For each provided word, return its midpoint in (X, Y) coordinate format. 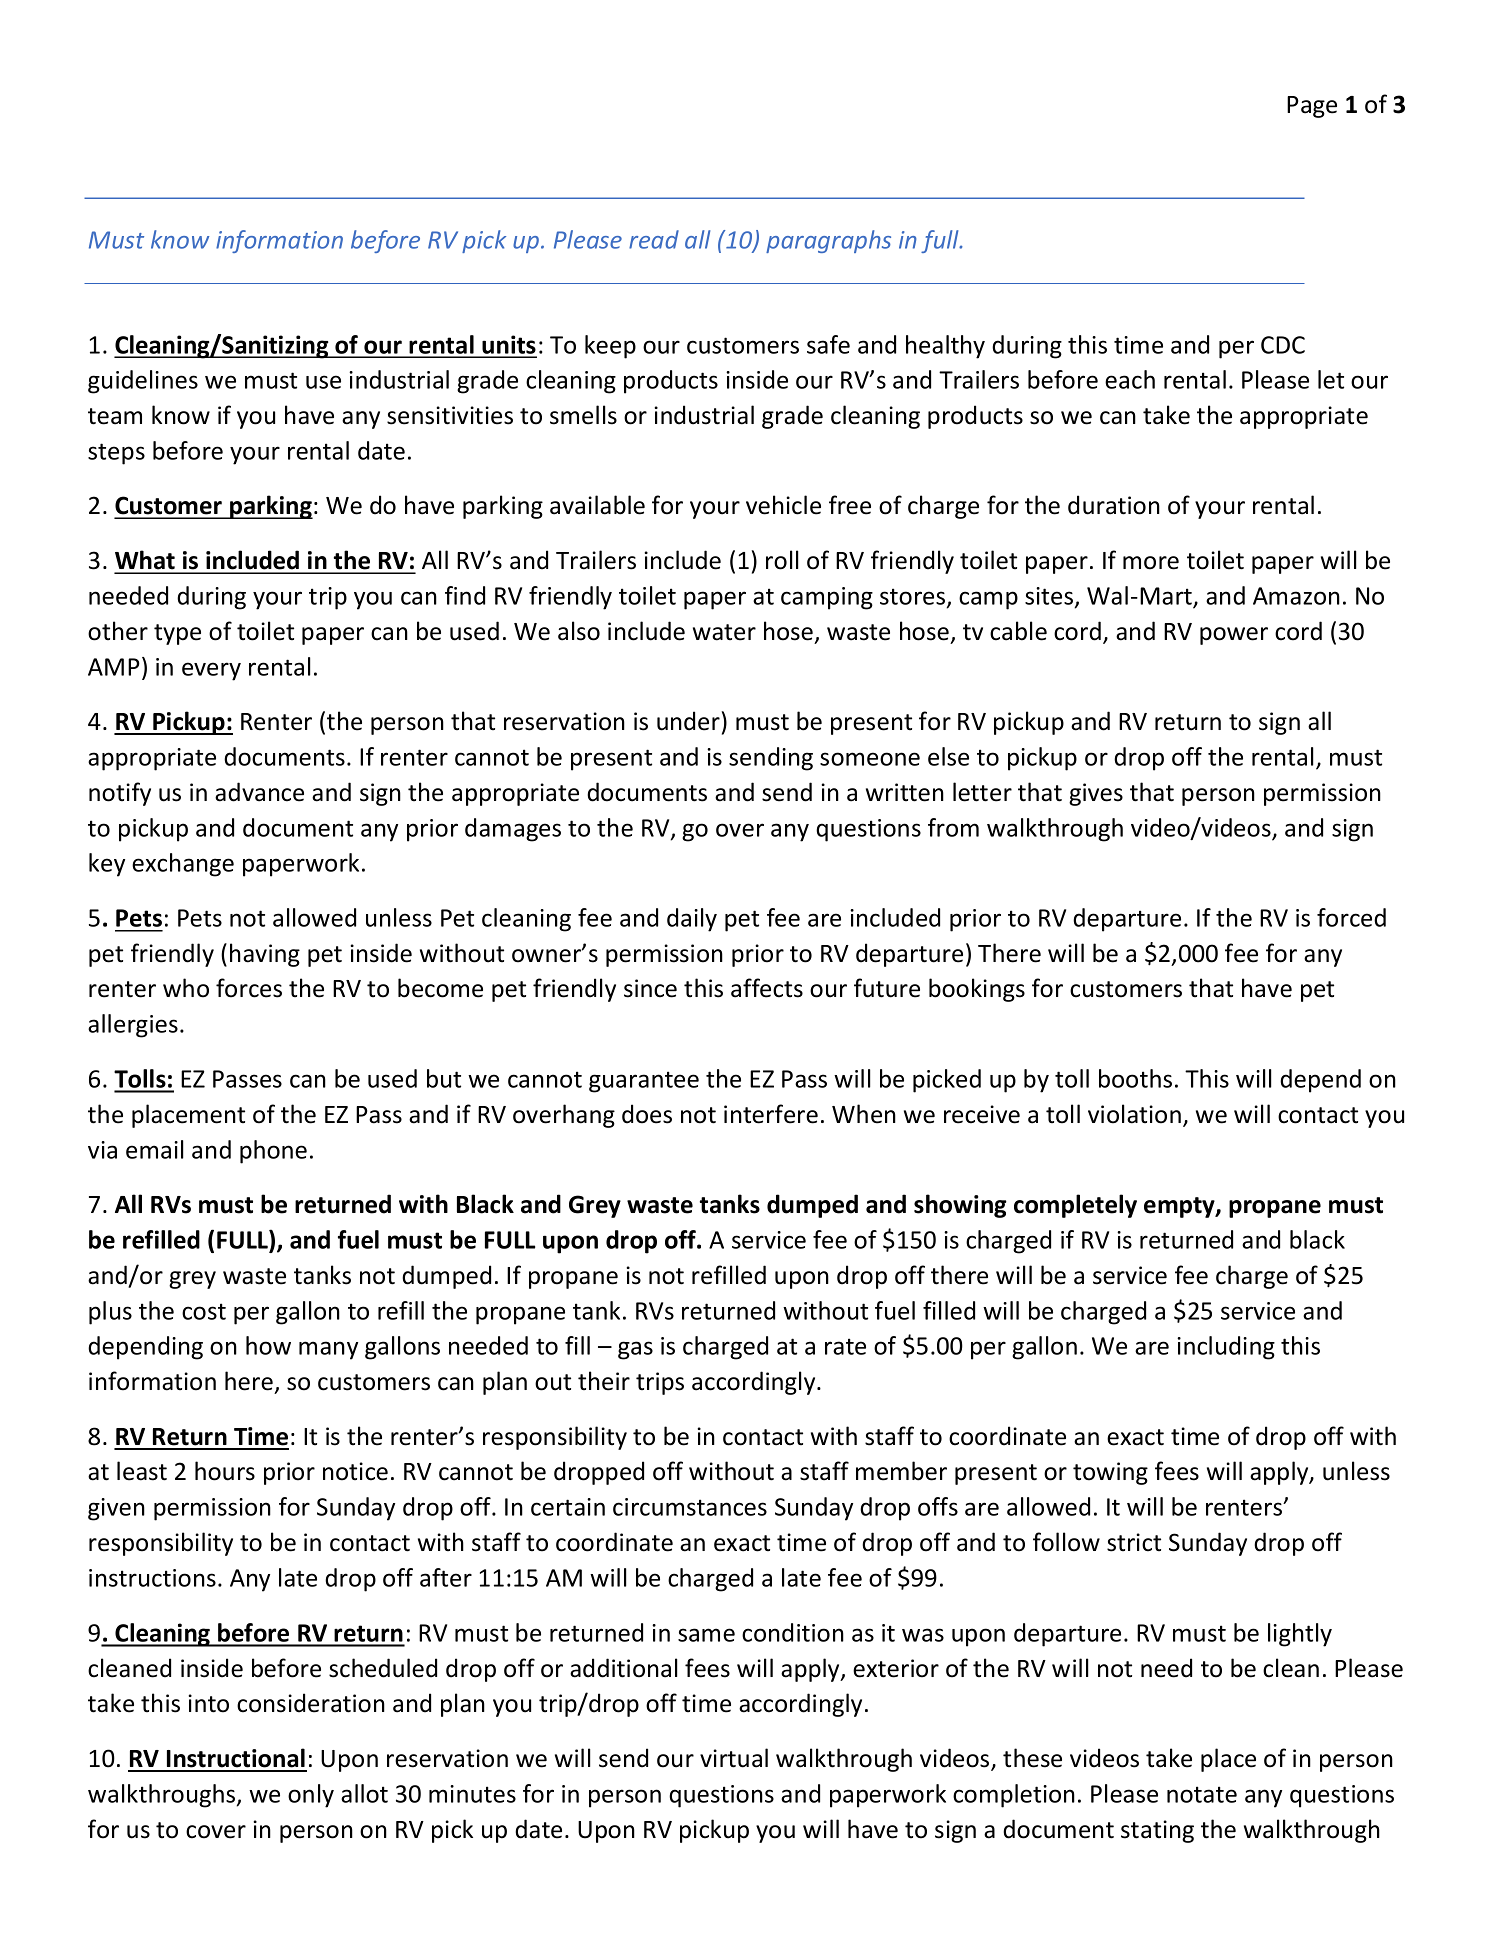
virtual (734, 1758)
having (265, 955)
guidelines (143, 382)
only (311, 1796)
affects (767, 988)
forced (1351, 917)
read (654, 239)
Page (1312, 107)
